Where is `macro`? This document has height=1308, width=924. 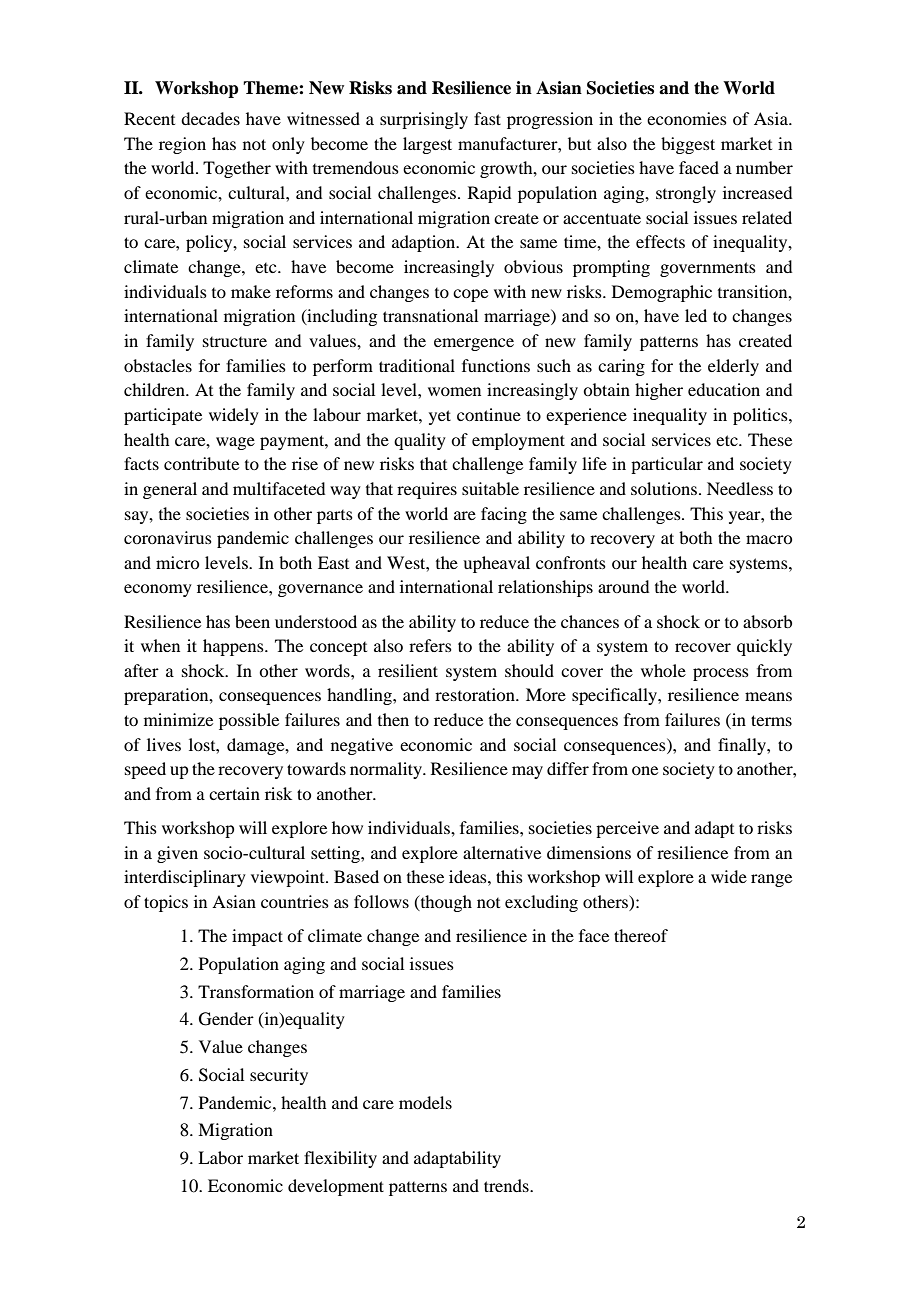
macro is located at coordinates (769, 539).
